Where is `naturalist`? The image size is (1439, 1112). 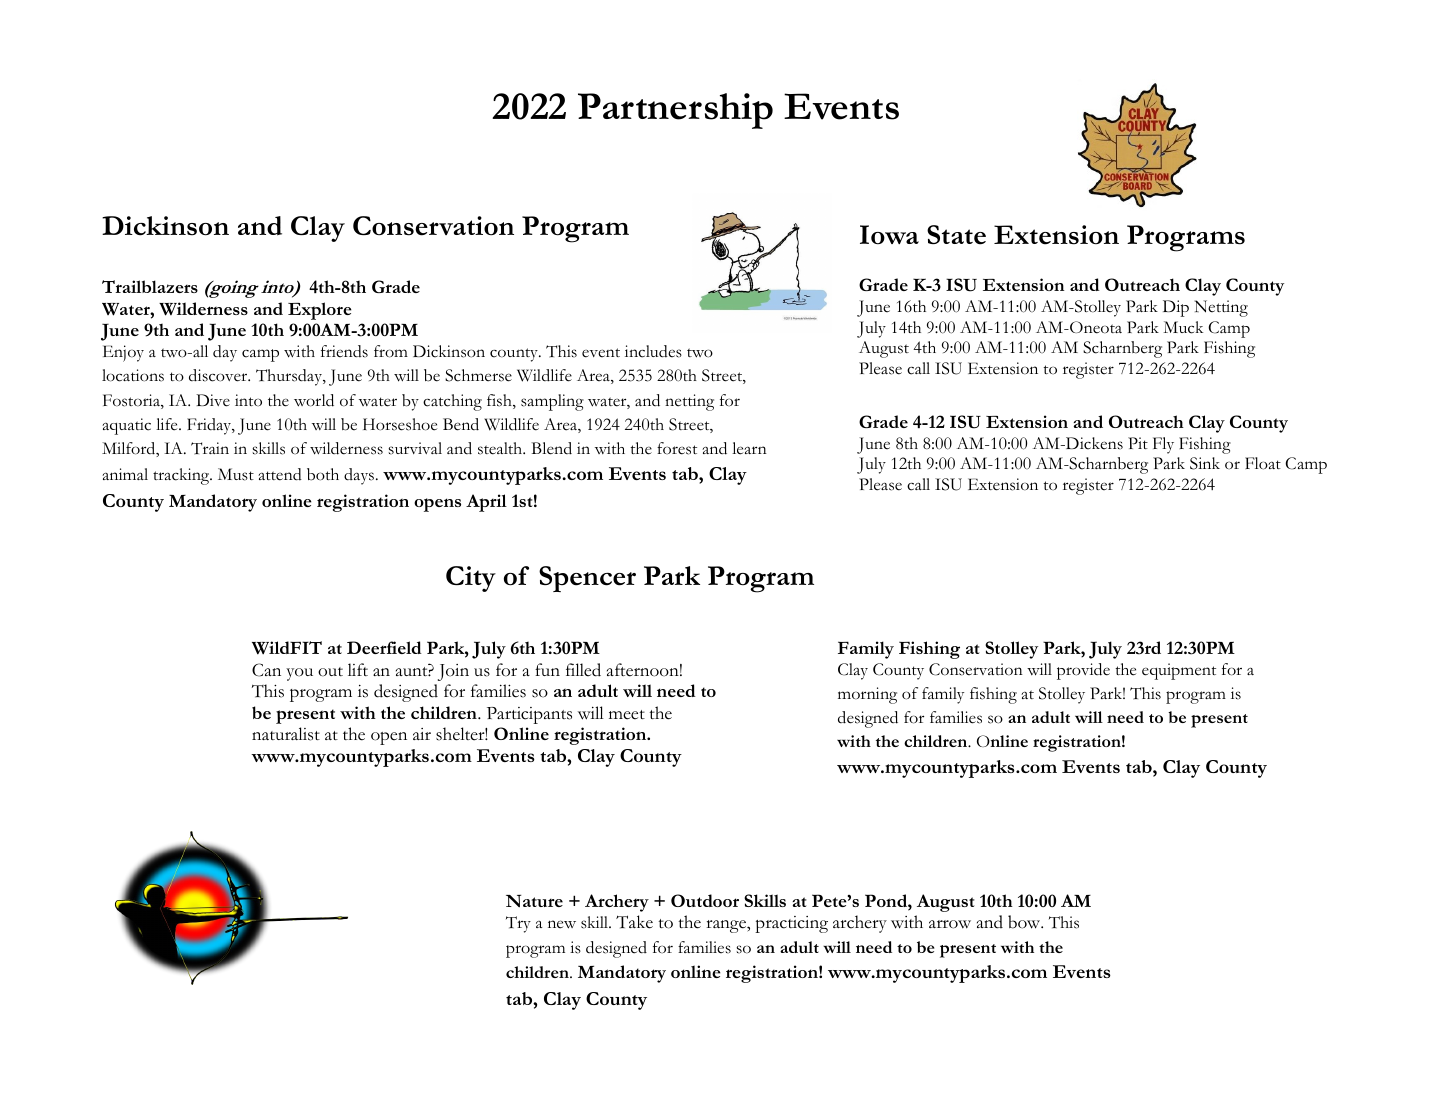
naturalist is located at coordinates (286, 734).
